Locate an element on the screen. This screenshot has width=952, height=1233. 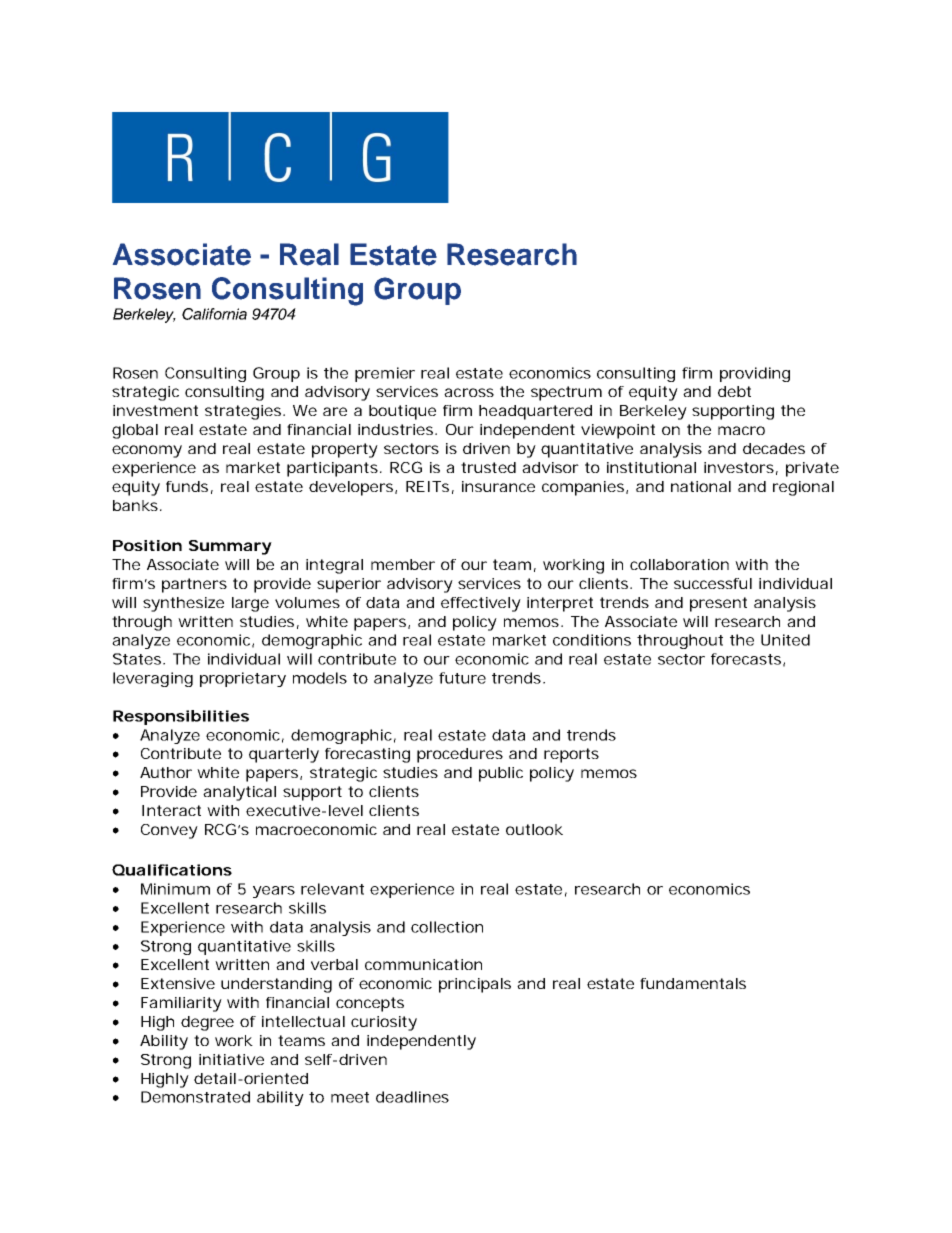
Minimum is located at coordinates (175, 889).
